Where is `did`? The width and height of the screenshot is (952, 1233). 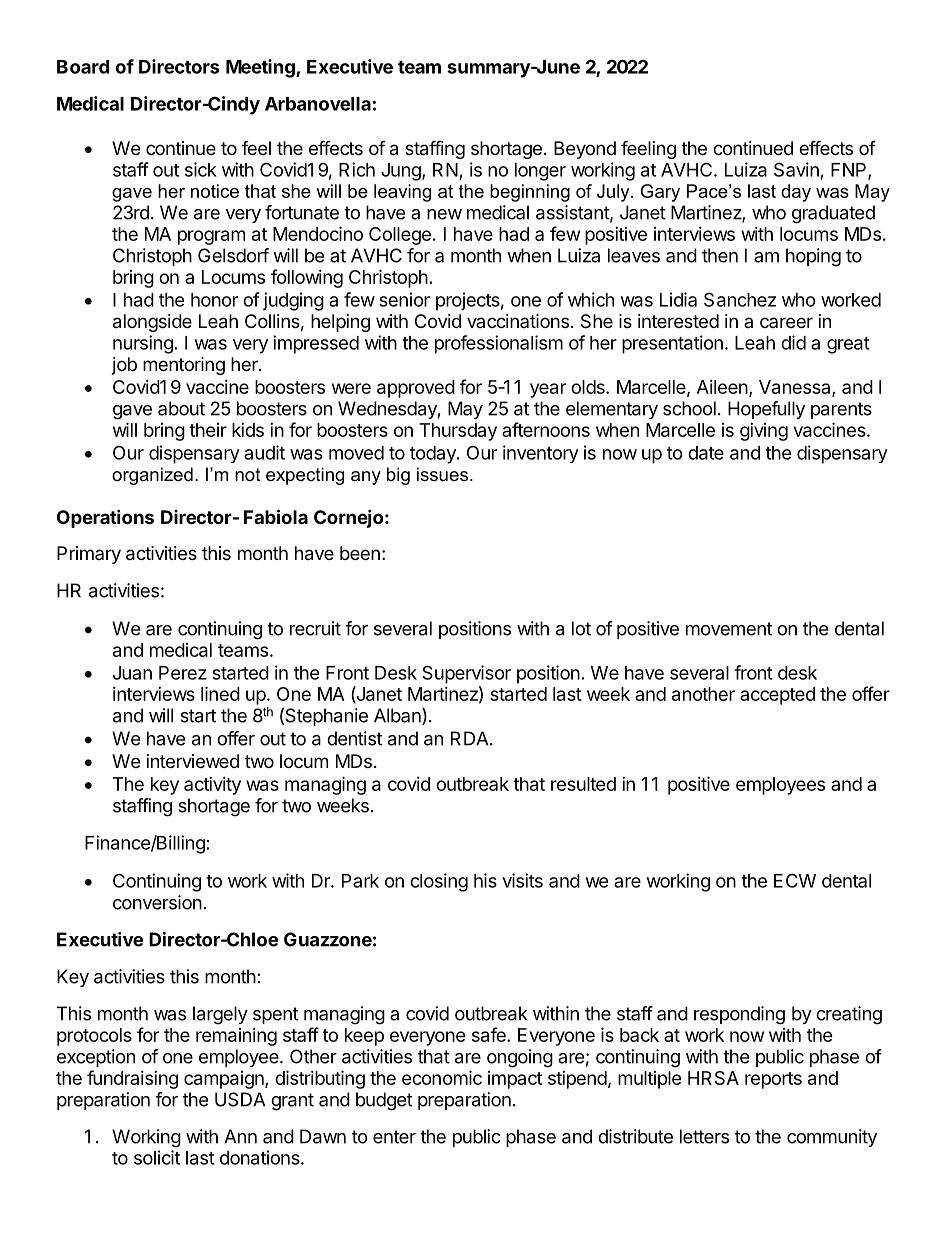 did is located at coordinates (793, 342).
